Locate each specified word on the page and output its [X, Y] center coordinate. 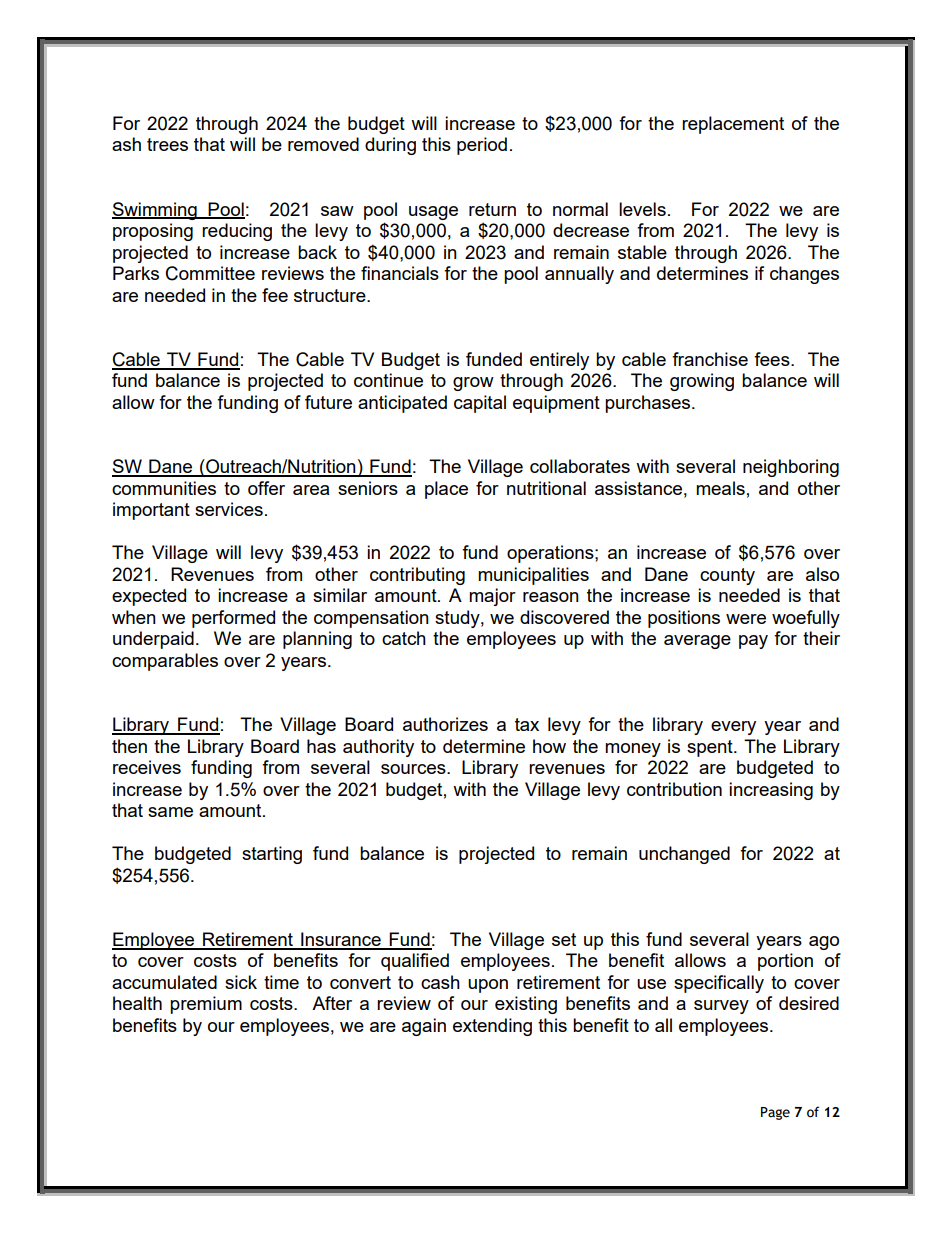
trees [167, 144]
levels [642, 209]
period [482, 146]
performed [233, 619]
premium [206, 1005]
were [746, 619]
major [492, 597]
